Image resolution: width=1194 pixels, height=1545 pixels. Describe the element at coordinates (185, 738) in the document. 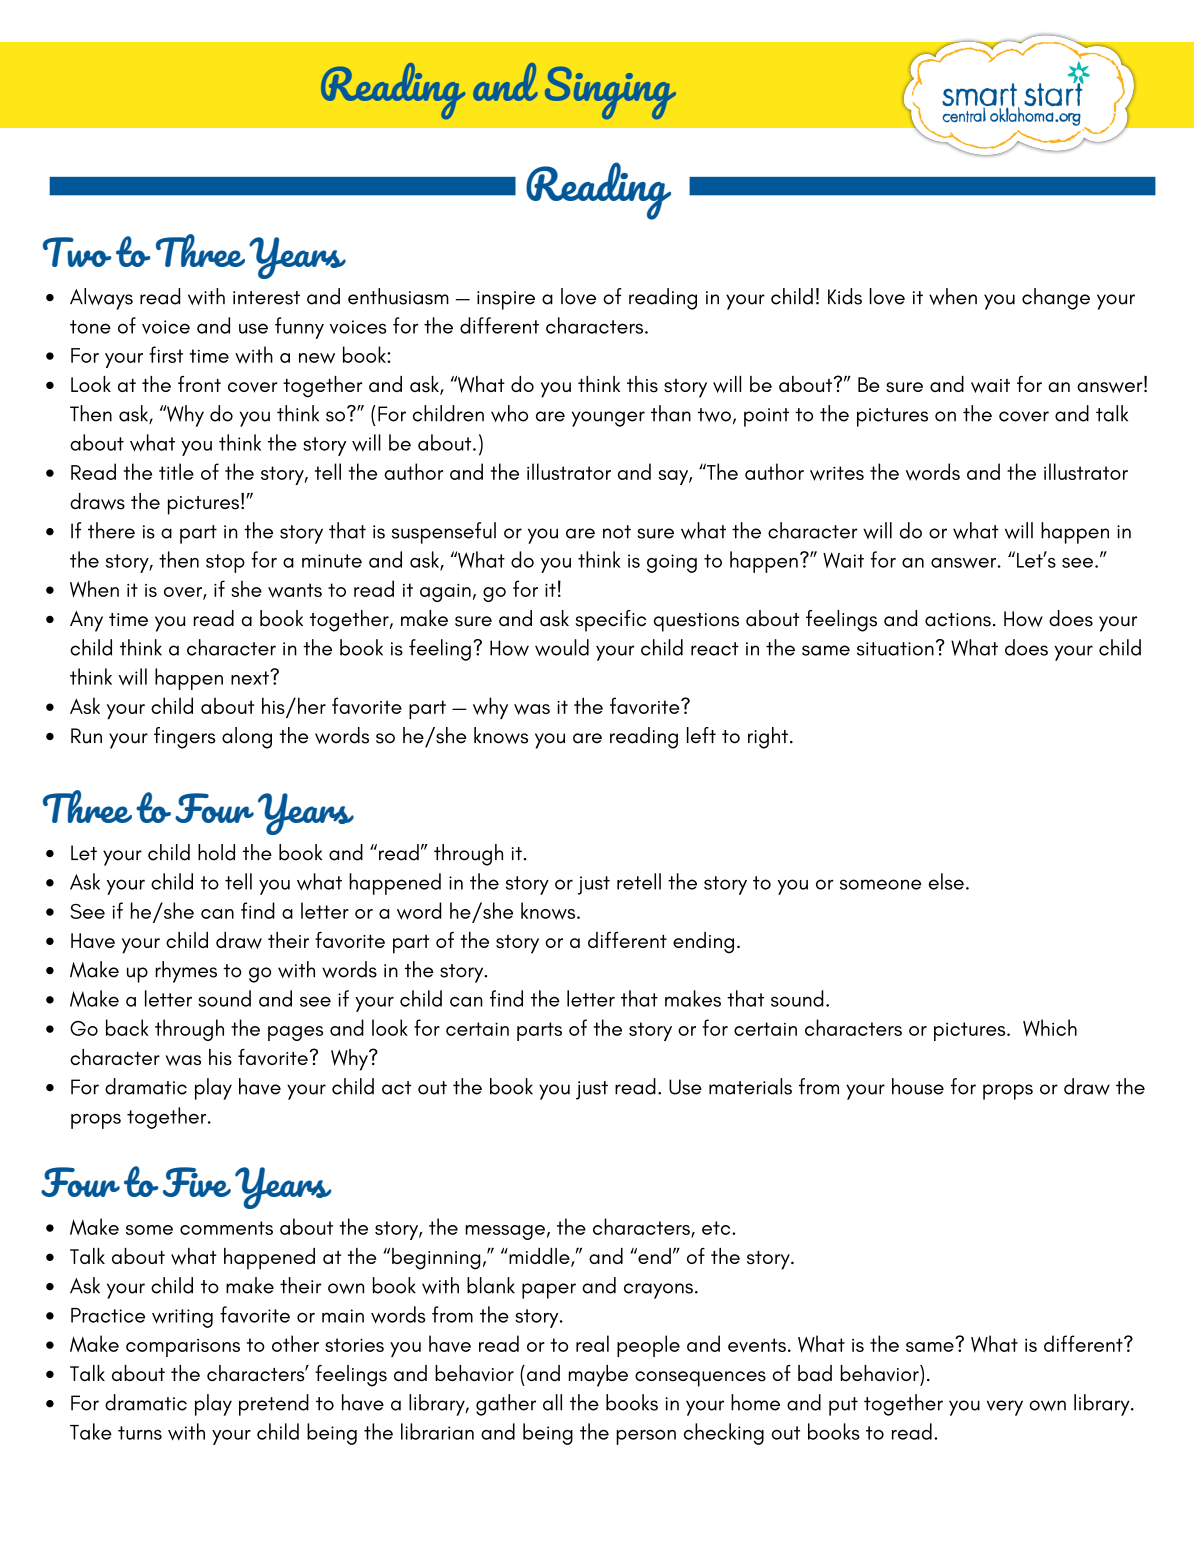

I see `fingers` at that location.
